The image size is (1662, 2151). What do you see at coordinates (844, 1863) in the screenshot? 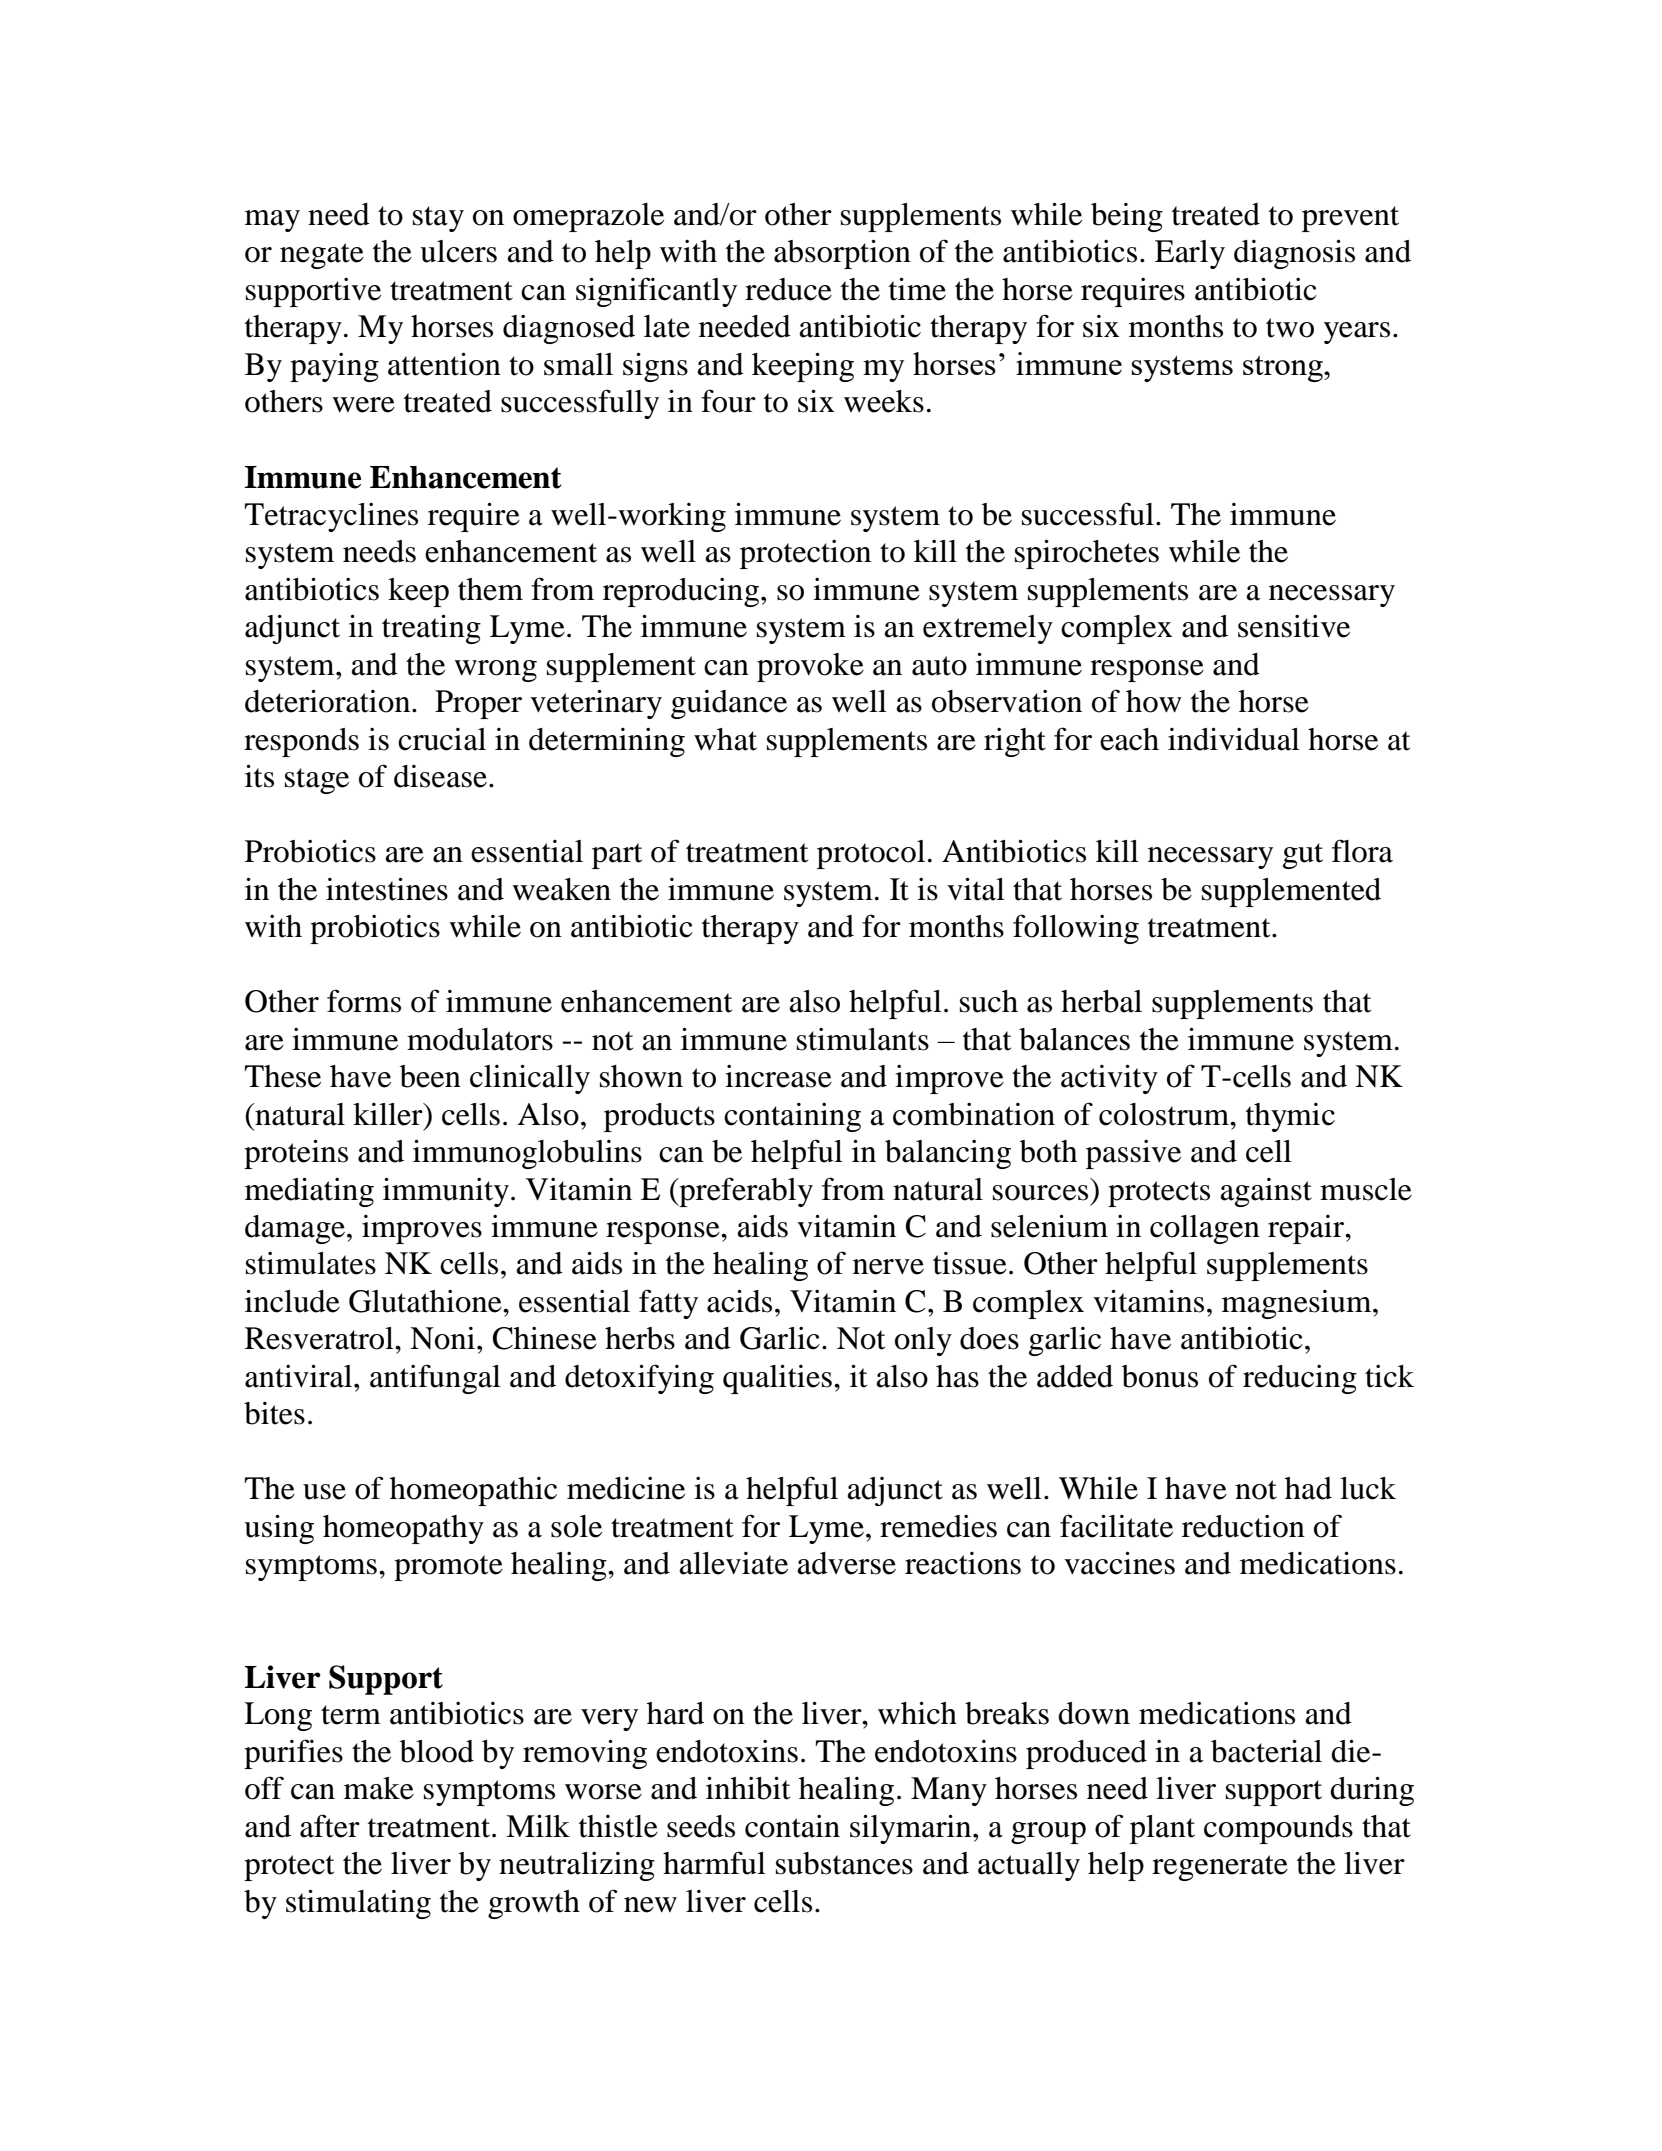
I see `substances` at bounding box center [844, 1863].
